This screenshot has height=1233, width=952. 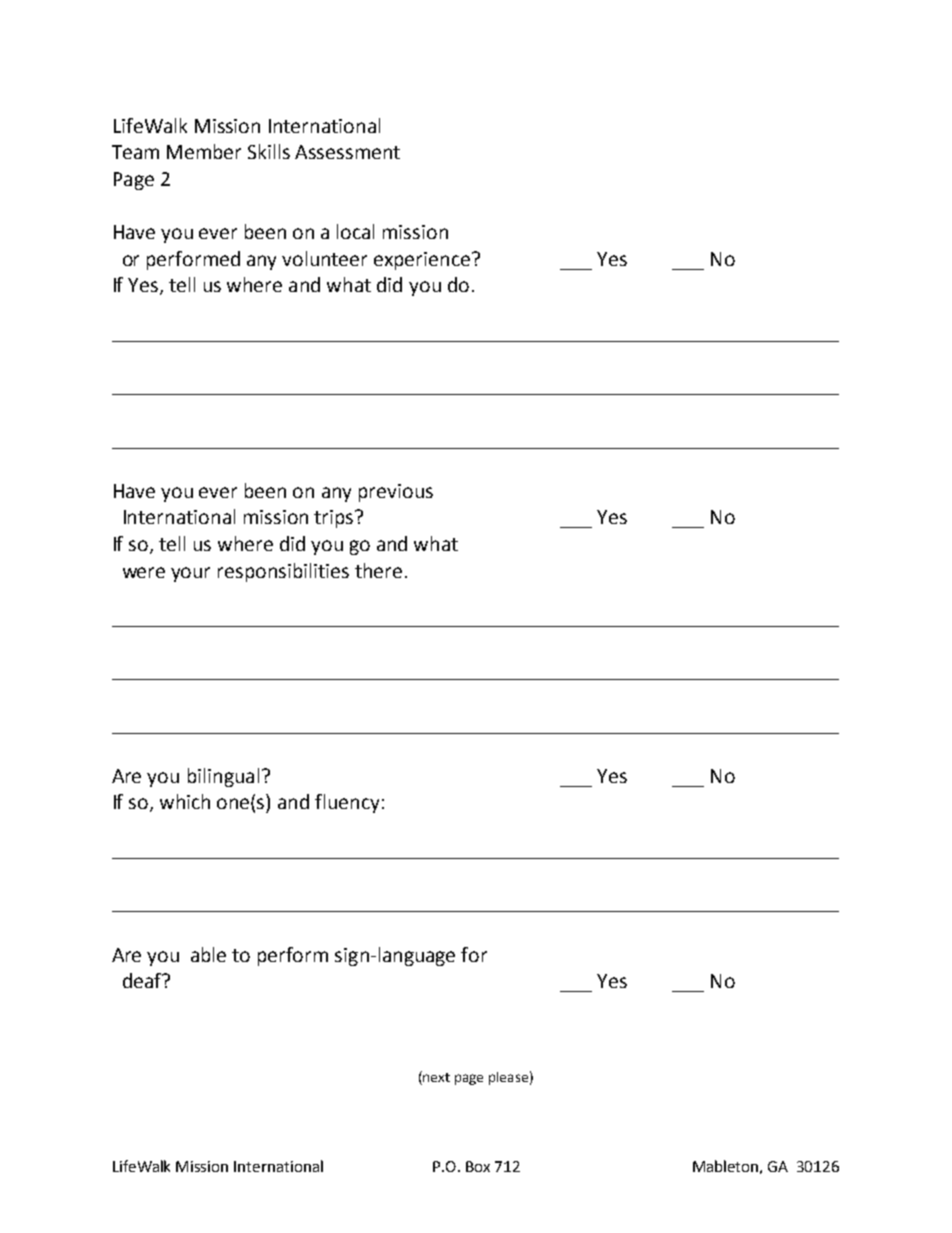 What do you see at coordinates (204, 151) in the screenshot?
I see `Member` at bounding box center [204, 151].
